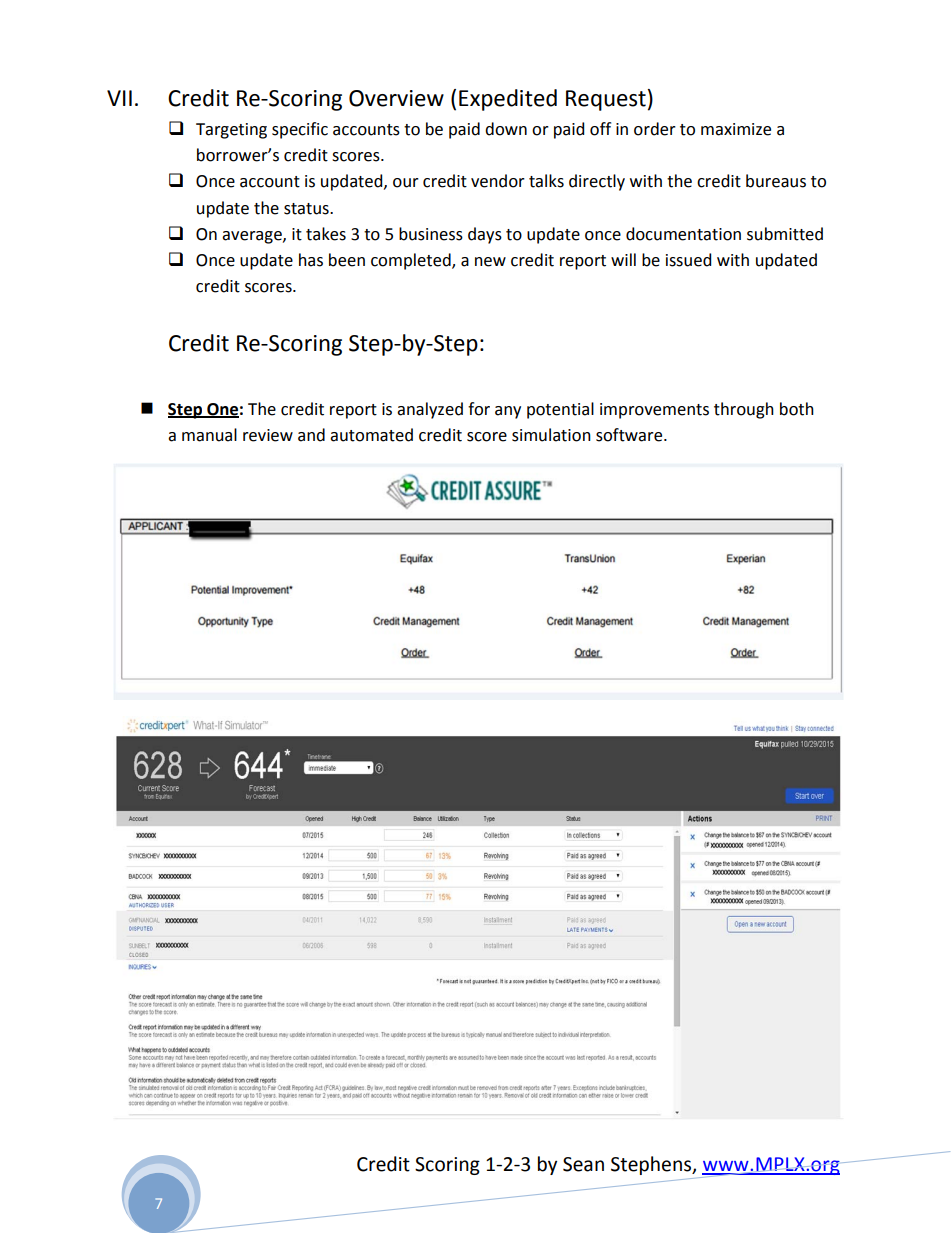 Image resolution: width=952 pixels, height=1233 pixels. I want to click on Targeting, so click(231, 131).
